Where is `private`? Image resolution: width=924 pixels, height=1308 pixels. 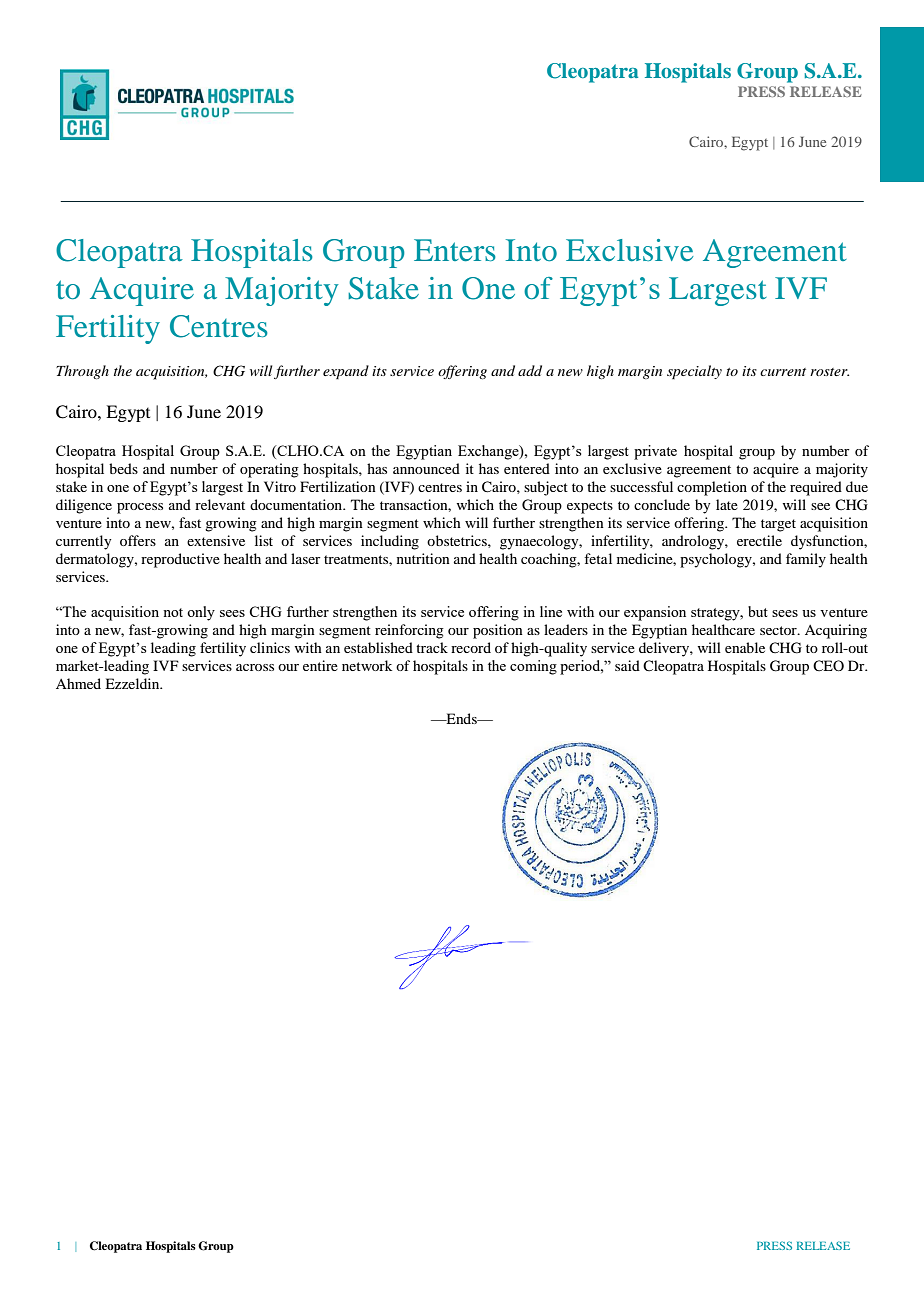
private is located at coordinates (655, 452).
